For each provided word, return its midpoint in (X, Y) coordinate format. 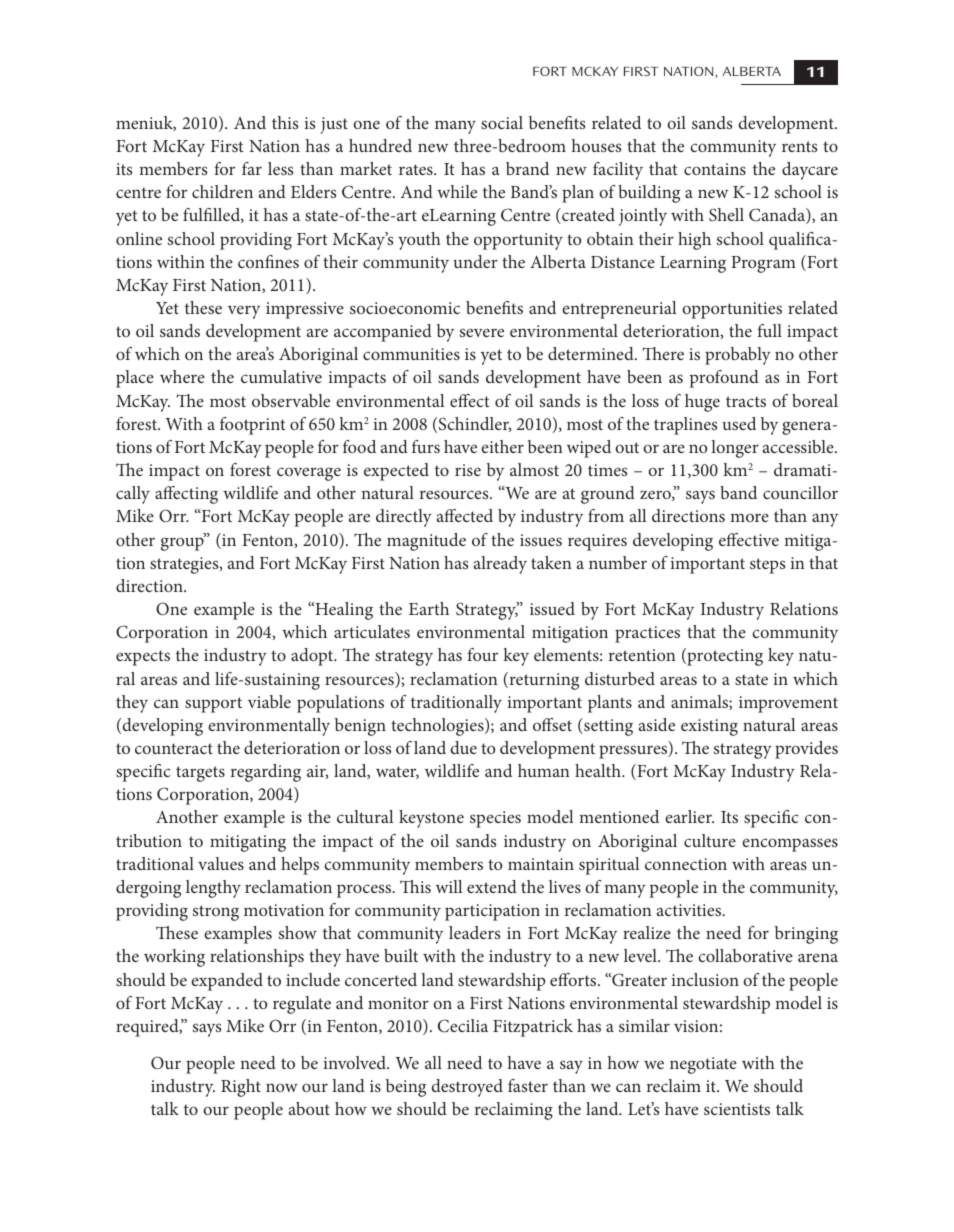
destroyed (467, 1088)
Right (241, 1088)
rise (468, 470)
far (252, 168)
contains (715, 169)
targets (200, 774)
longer (735, 449)
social (502, 122)
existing (709, 727)
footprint (253, 426)
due (463, 747)
